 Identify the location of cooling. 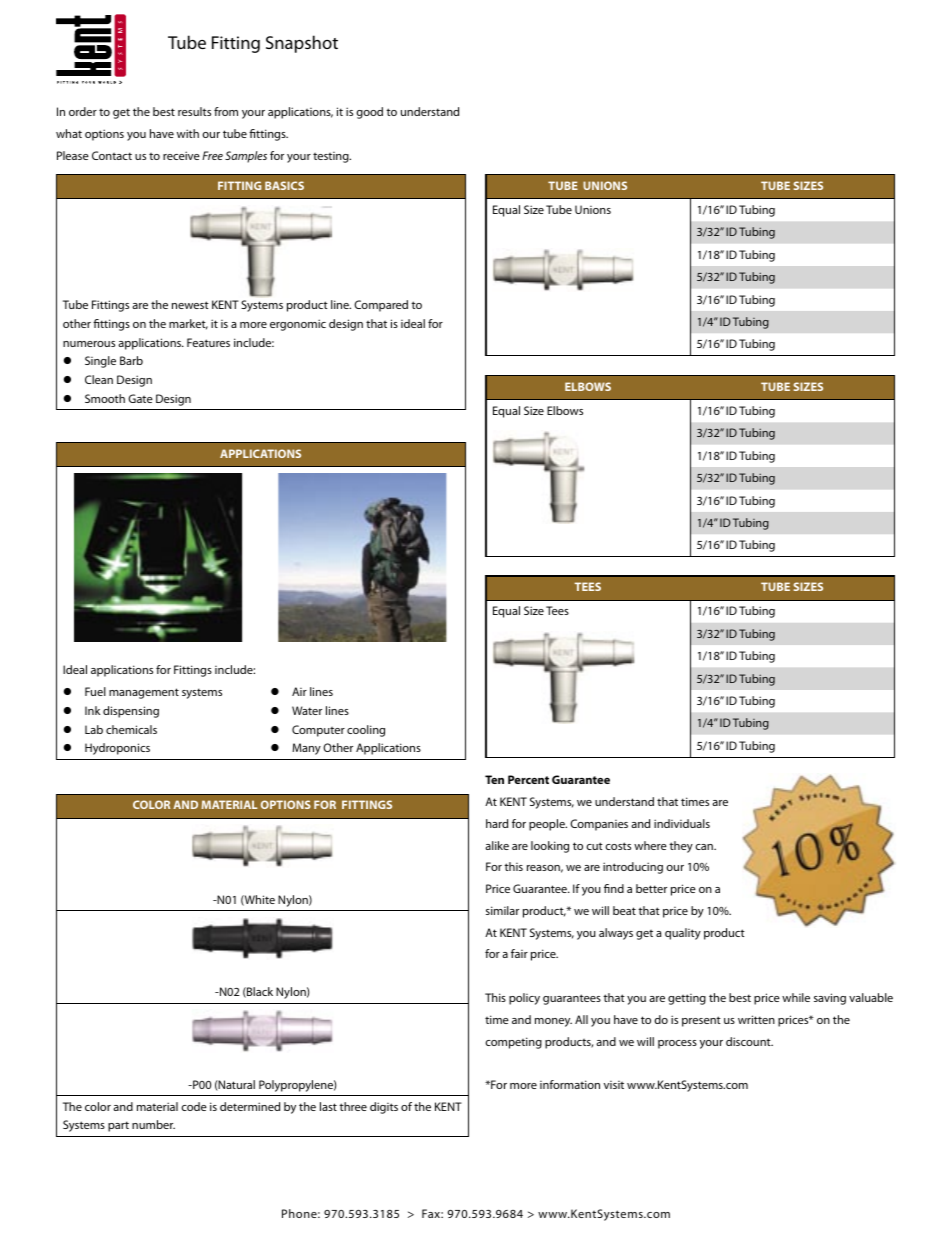
(366, 731).
